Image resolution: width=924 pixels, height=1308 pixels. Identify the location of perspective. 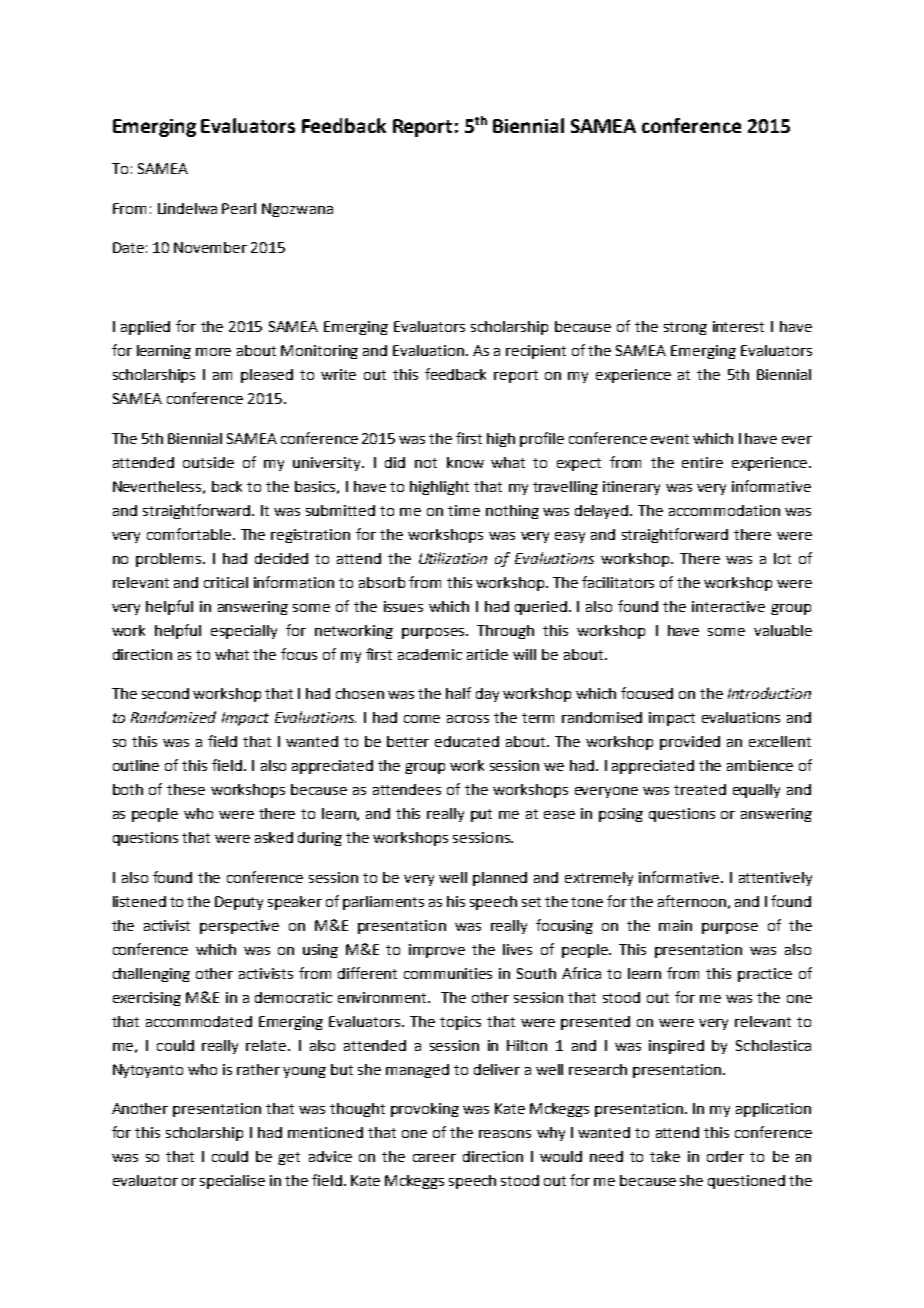
(239, 927).
